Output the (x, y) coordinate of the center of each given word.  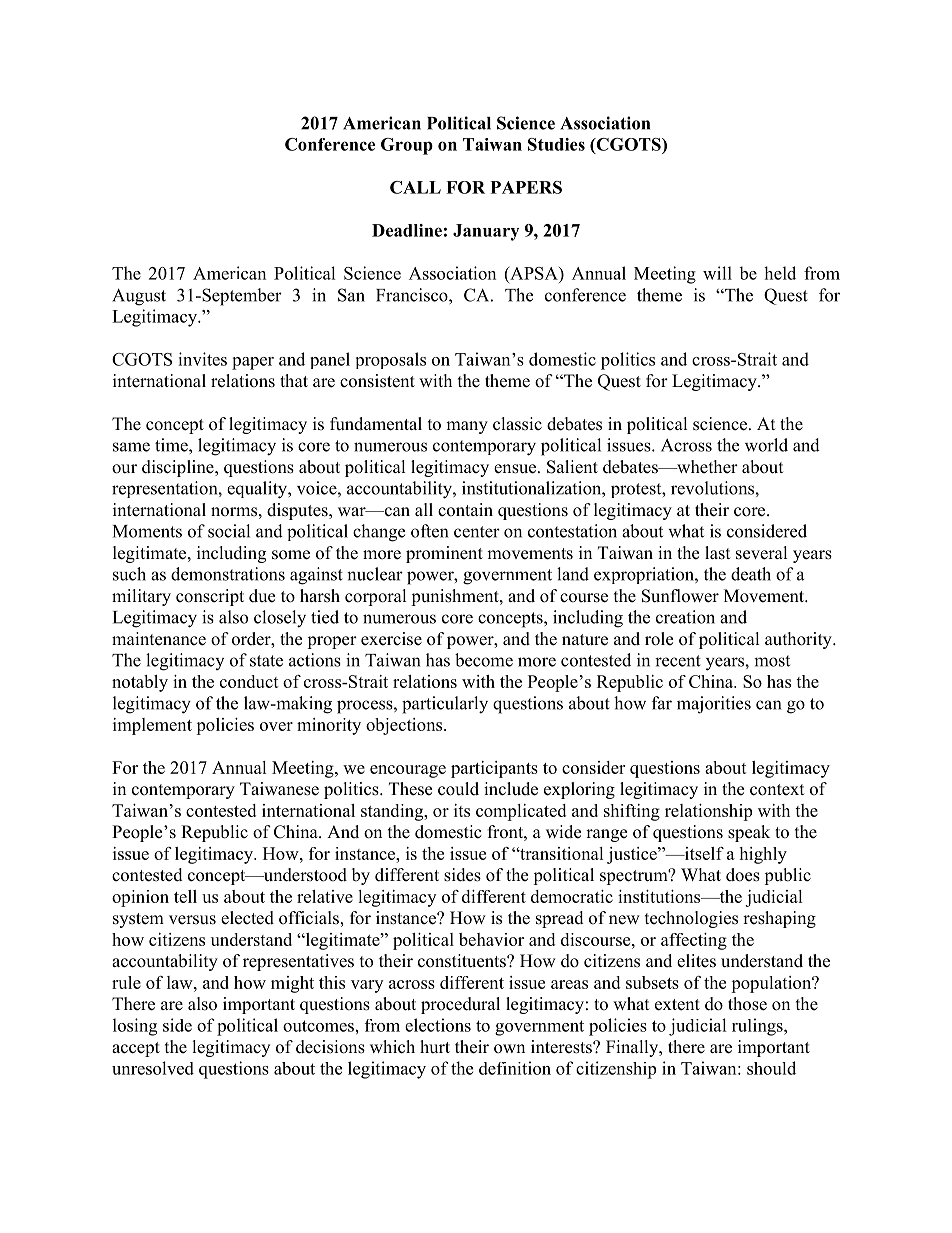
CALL (415, 187)
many (467, 427)
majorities (714, 705)
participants (494, 769)
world (766, 445)
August (139, 297)
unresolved (153, 1068)
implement (152, 726)
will (717, 273)
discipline (179, 468)
